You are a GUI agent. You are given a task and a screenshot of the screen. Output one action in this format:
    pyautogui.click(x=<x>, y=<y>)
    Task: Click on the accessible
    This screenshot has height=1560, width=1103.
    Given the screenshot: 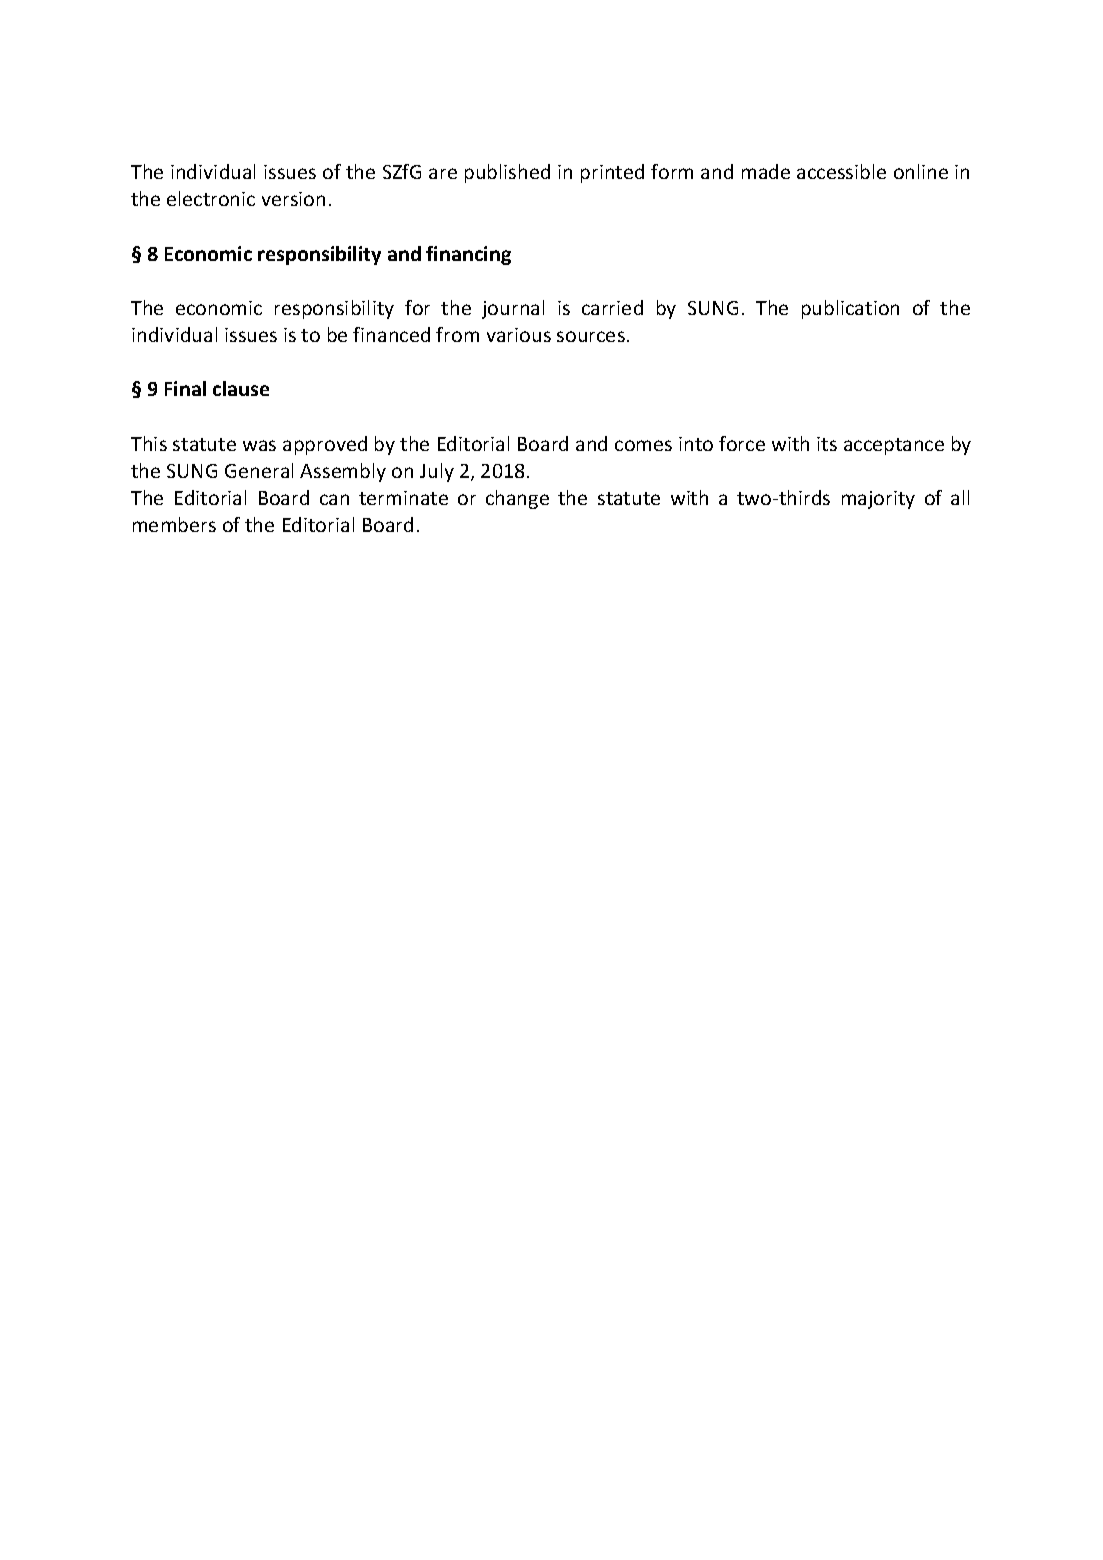 What is the action you would take?
    pyautogui.click(x=841, y=171)
